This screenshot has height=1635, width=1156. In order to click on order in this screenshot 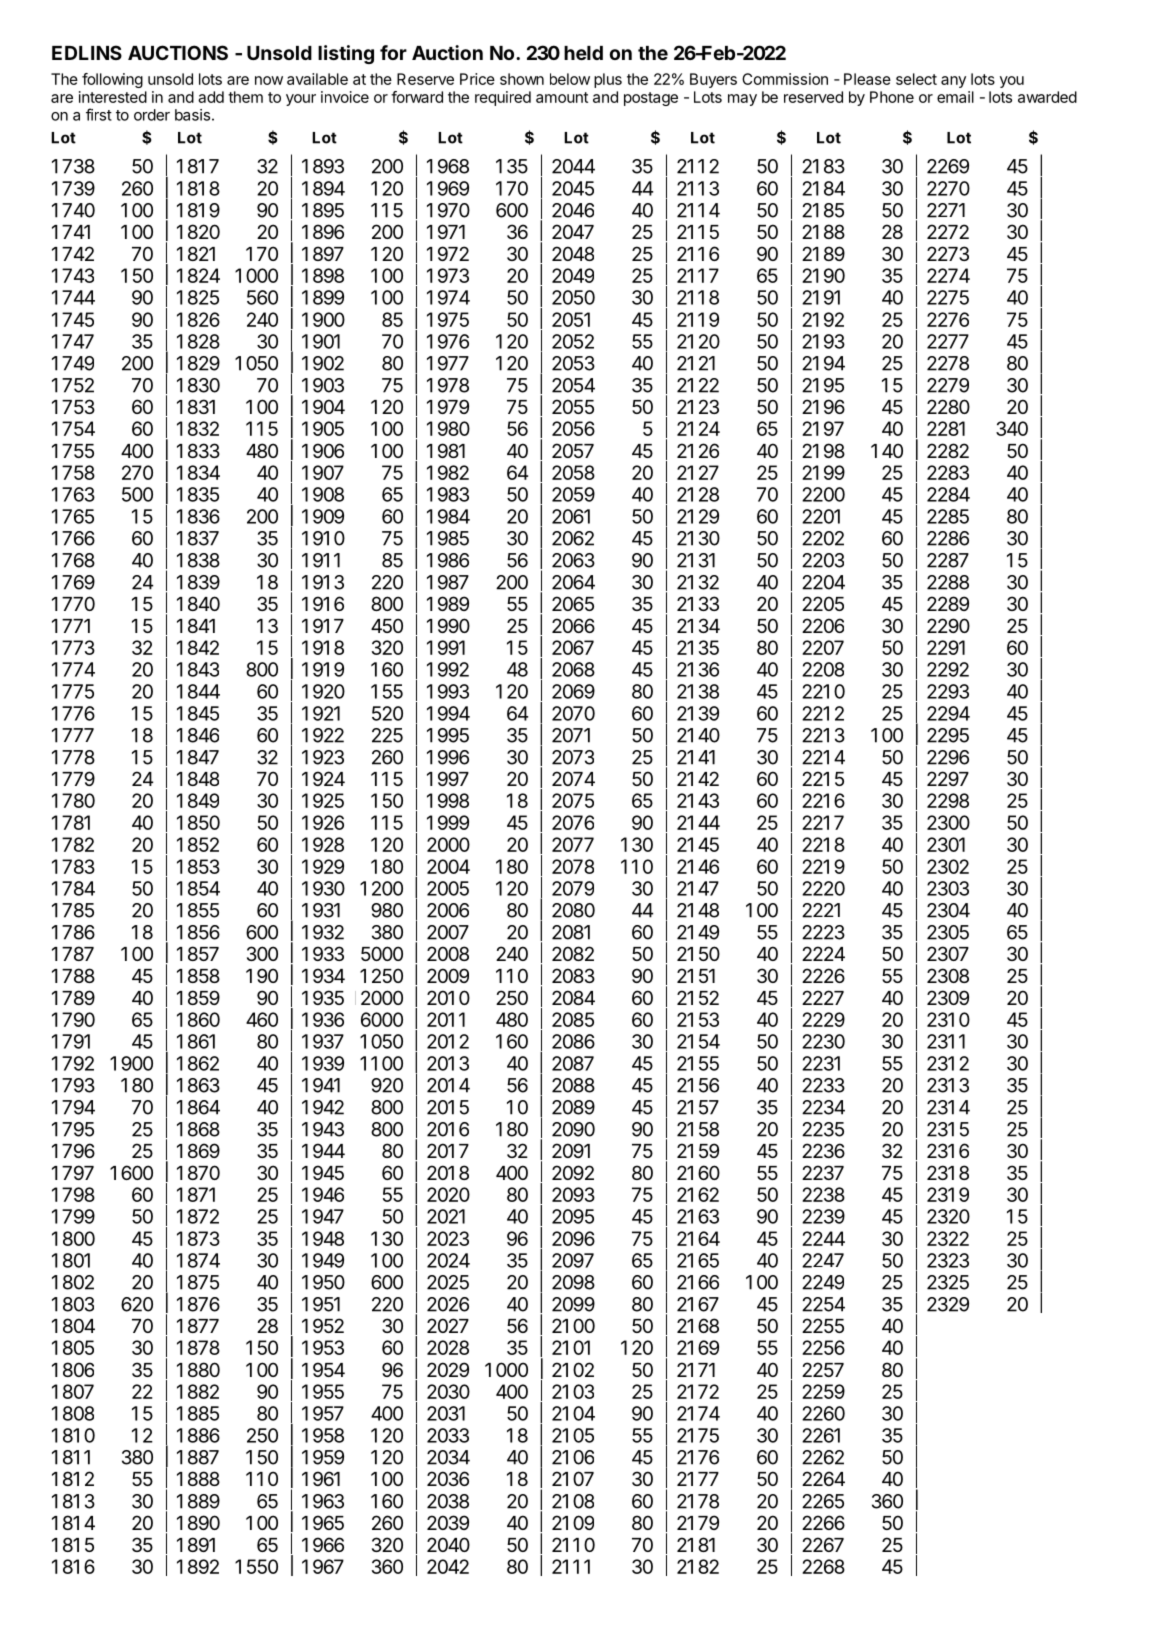, I will do `click(152, 115)`.
